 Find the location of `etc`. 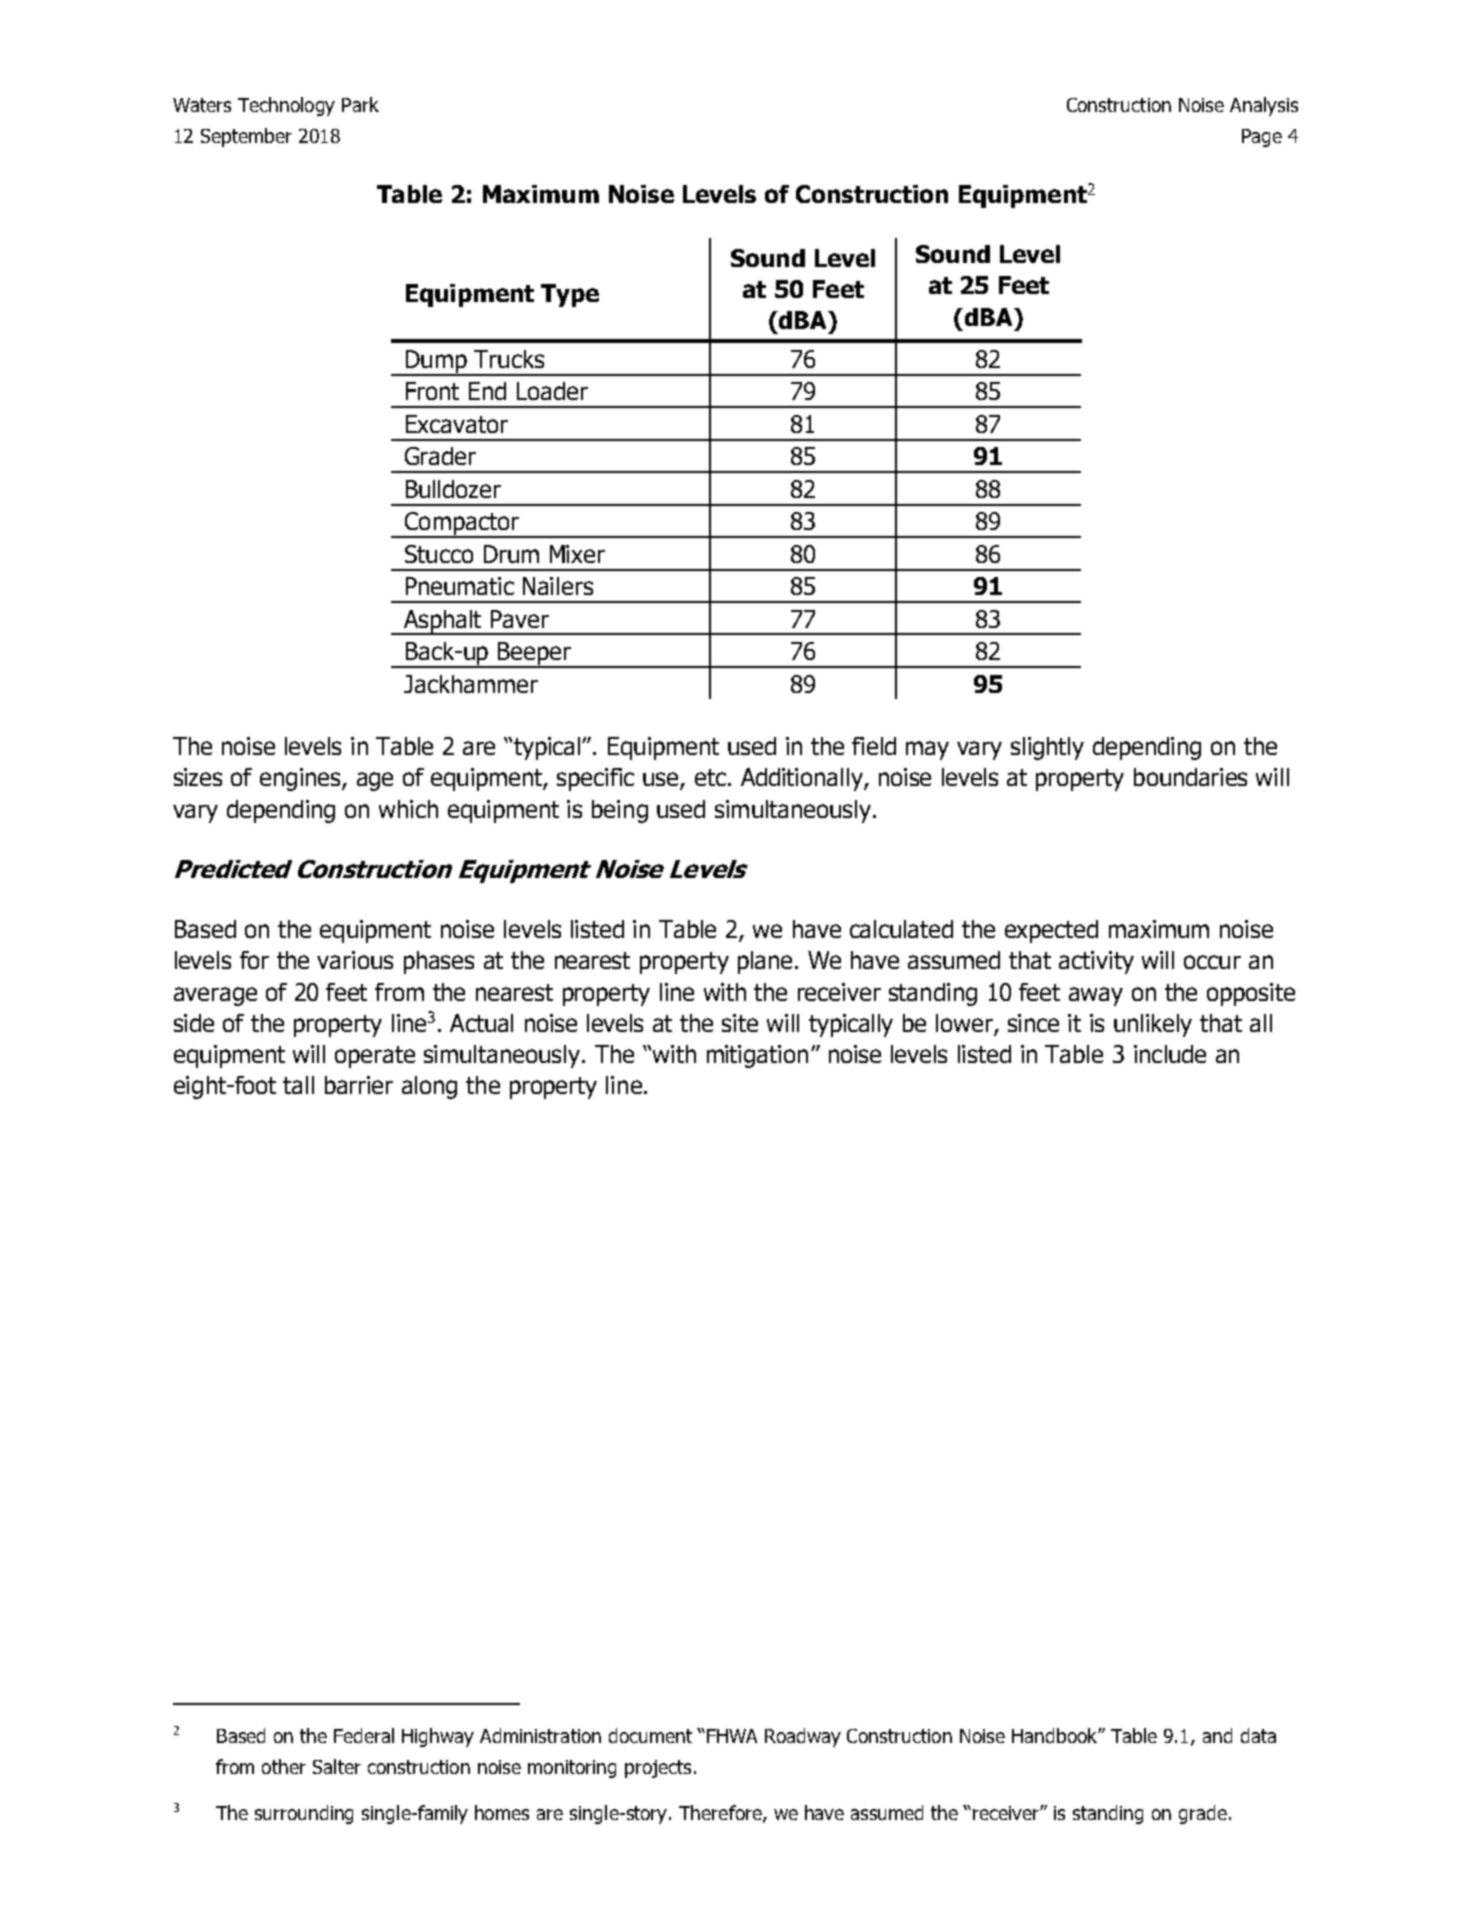

etc is located at coordinates (710, 777).
